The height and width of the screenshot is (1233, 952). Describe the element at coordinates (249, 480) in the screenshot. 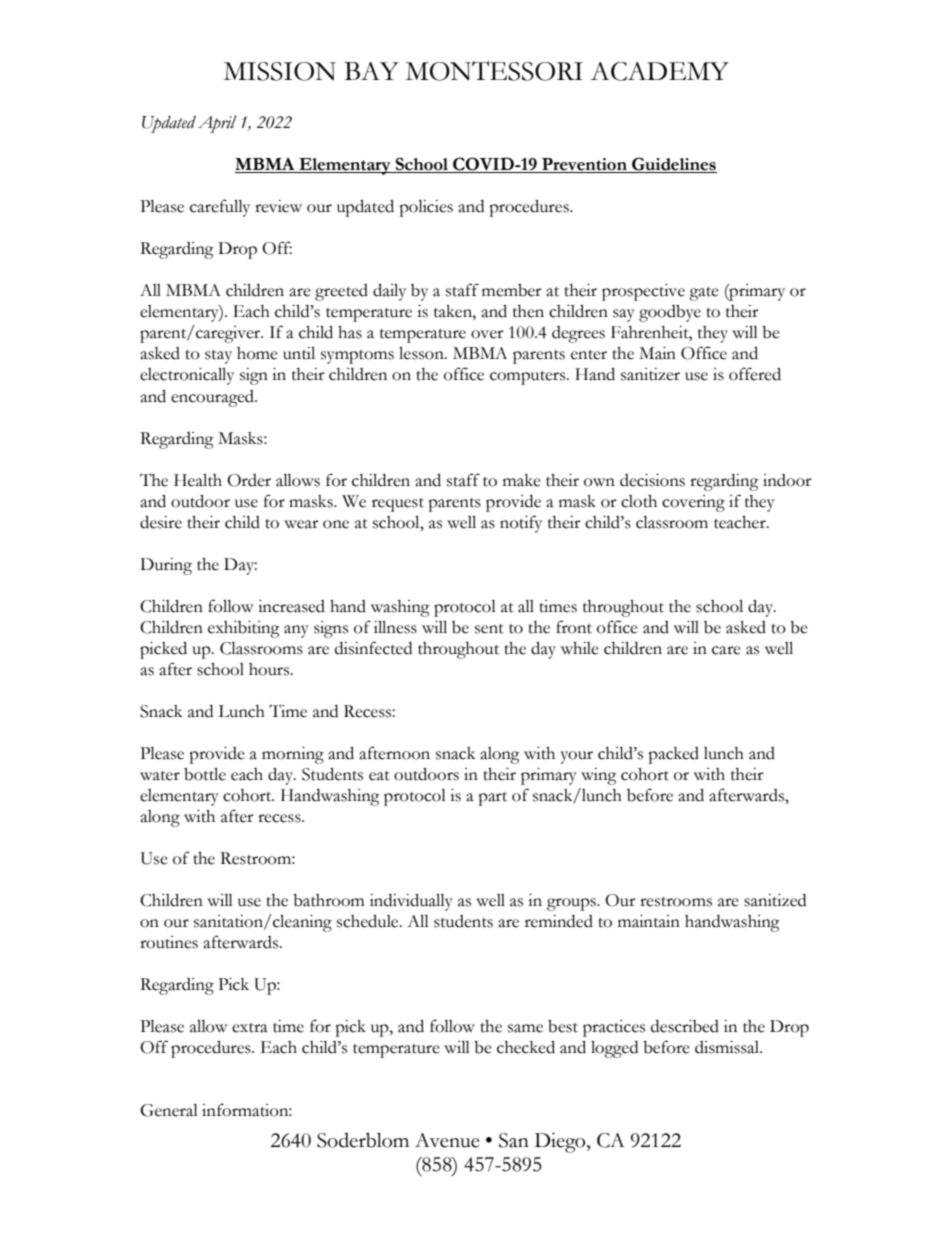

I see `Order` at that location.
